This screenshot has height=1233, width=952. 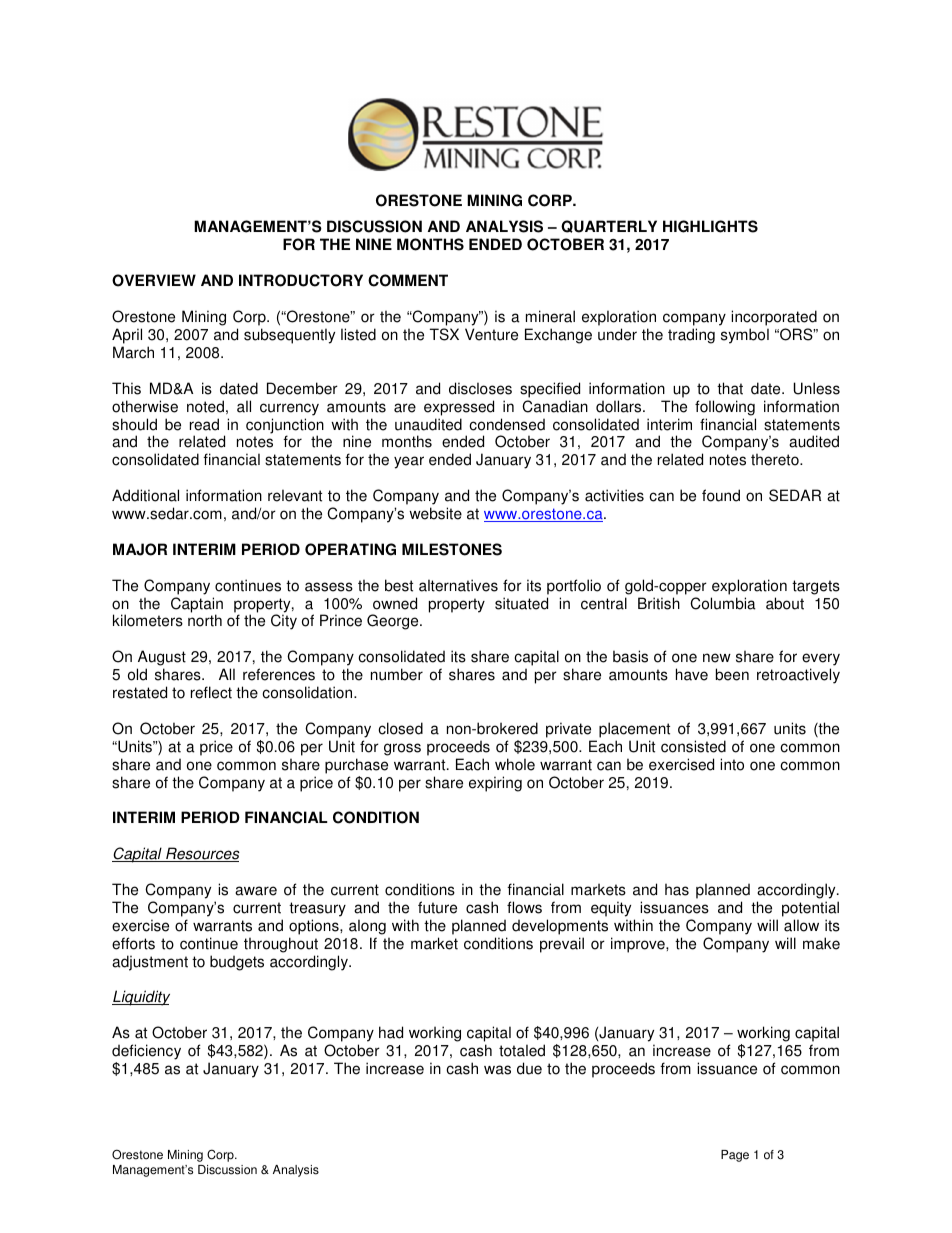 I want to click on HIGHLIGHTS, so click(x=710, y=226).
